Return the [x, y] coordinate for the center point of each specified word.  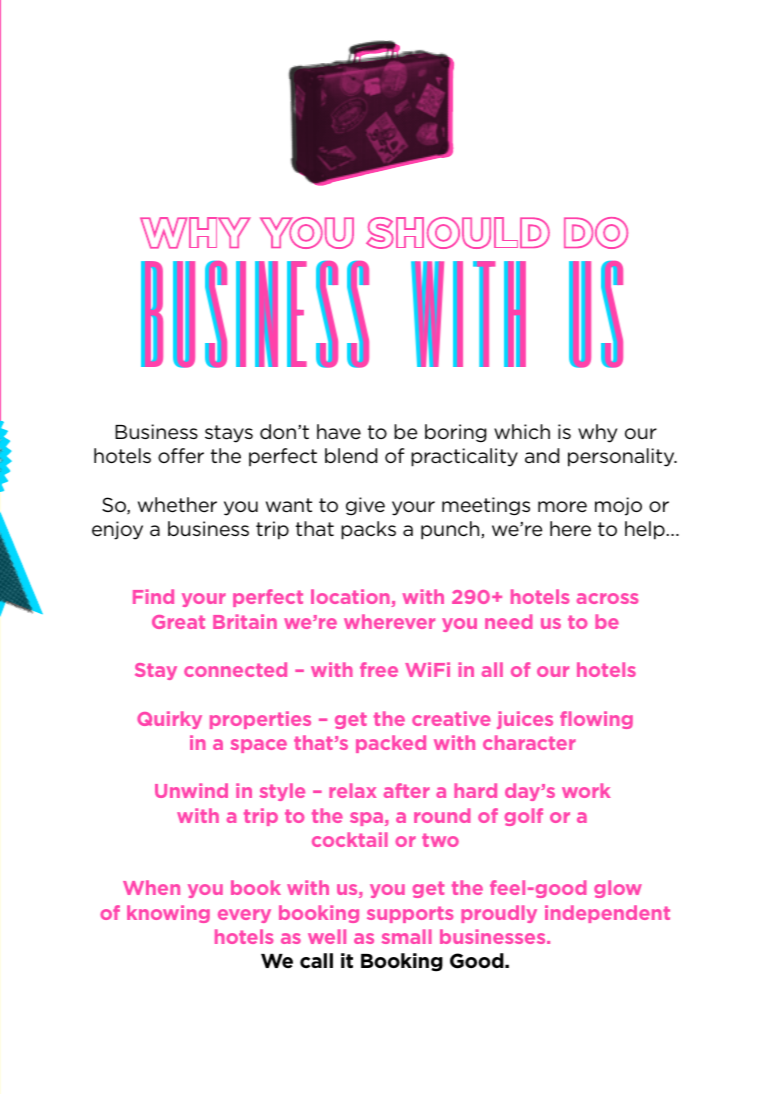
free [379, 669]
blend [351, 455]
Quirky [169, 720]
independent [607, 914]
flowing [596, 720]
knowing [168, 914]
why [597, 433]
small [407, 936]
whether [177, 505]
